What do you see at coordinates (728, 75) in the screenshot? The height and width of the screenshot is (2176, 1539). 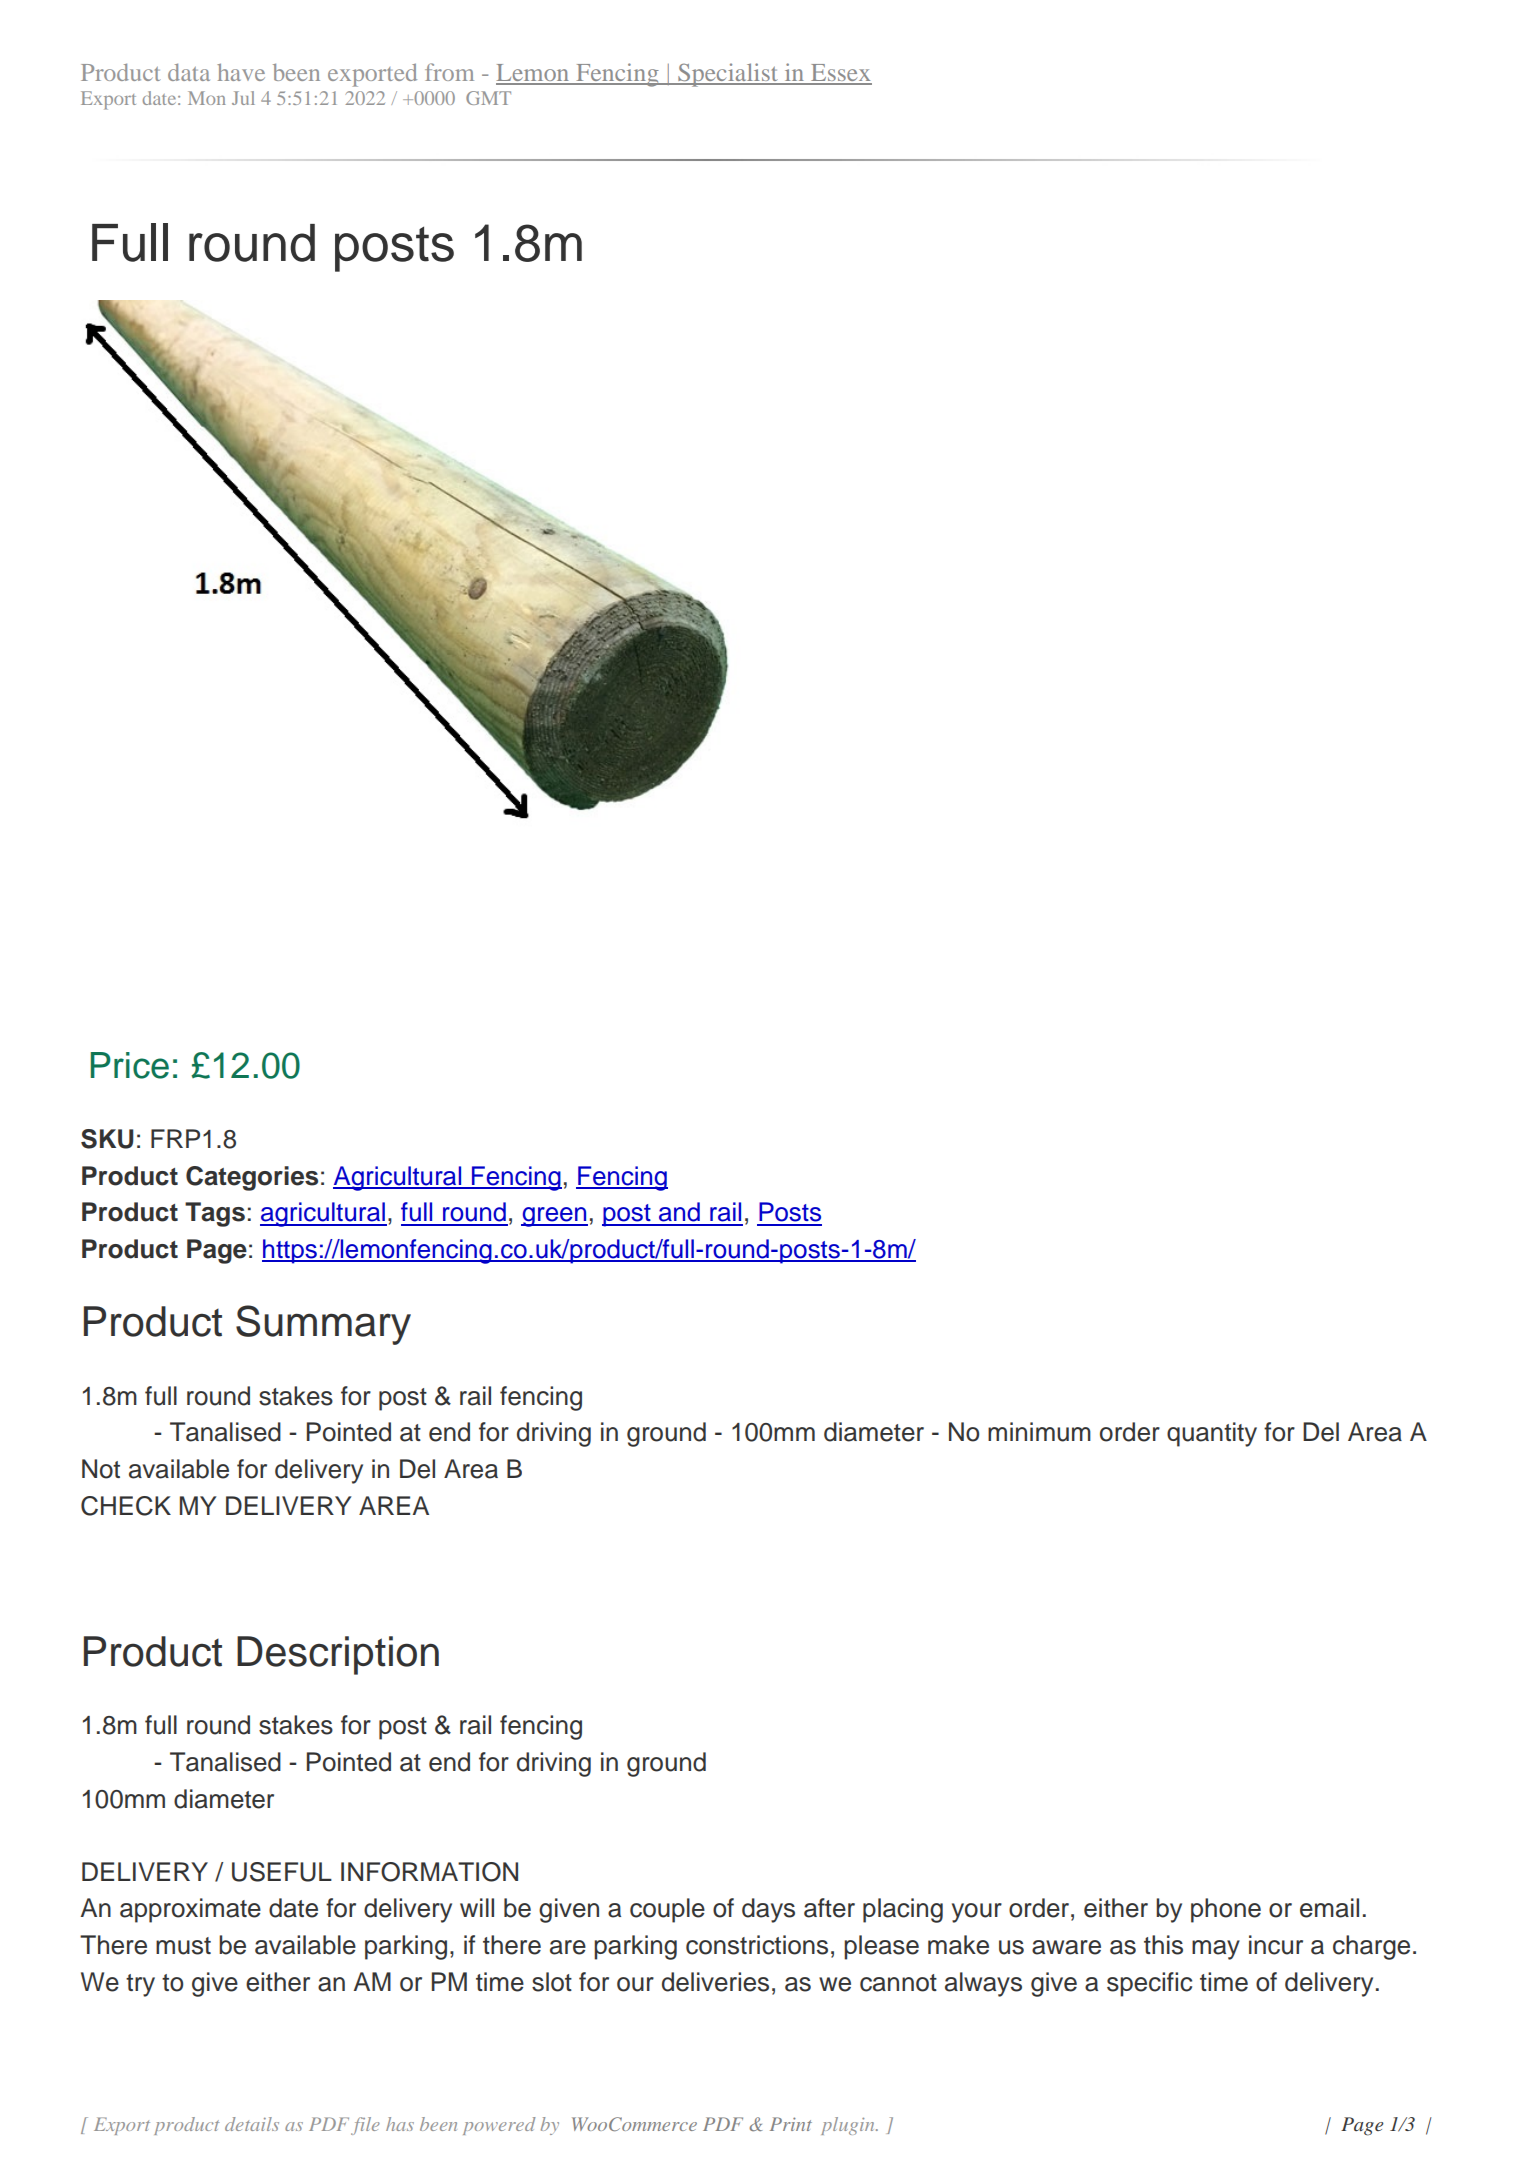 I see `Specialist` at bounding box center [728, 75].
